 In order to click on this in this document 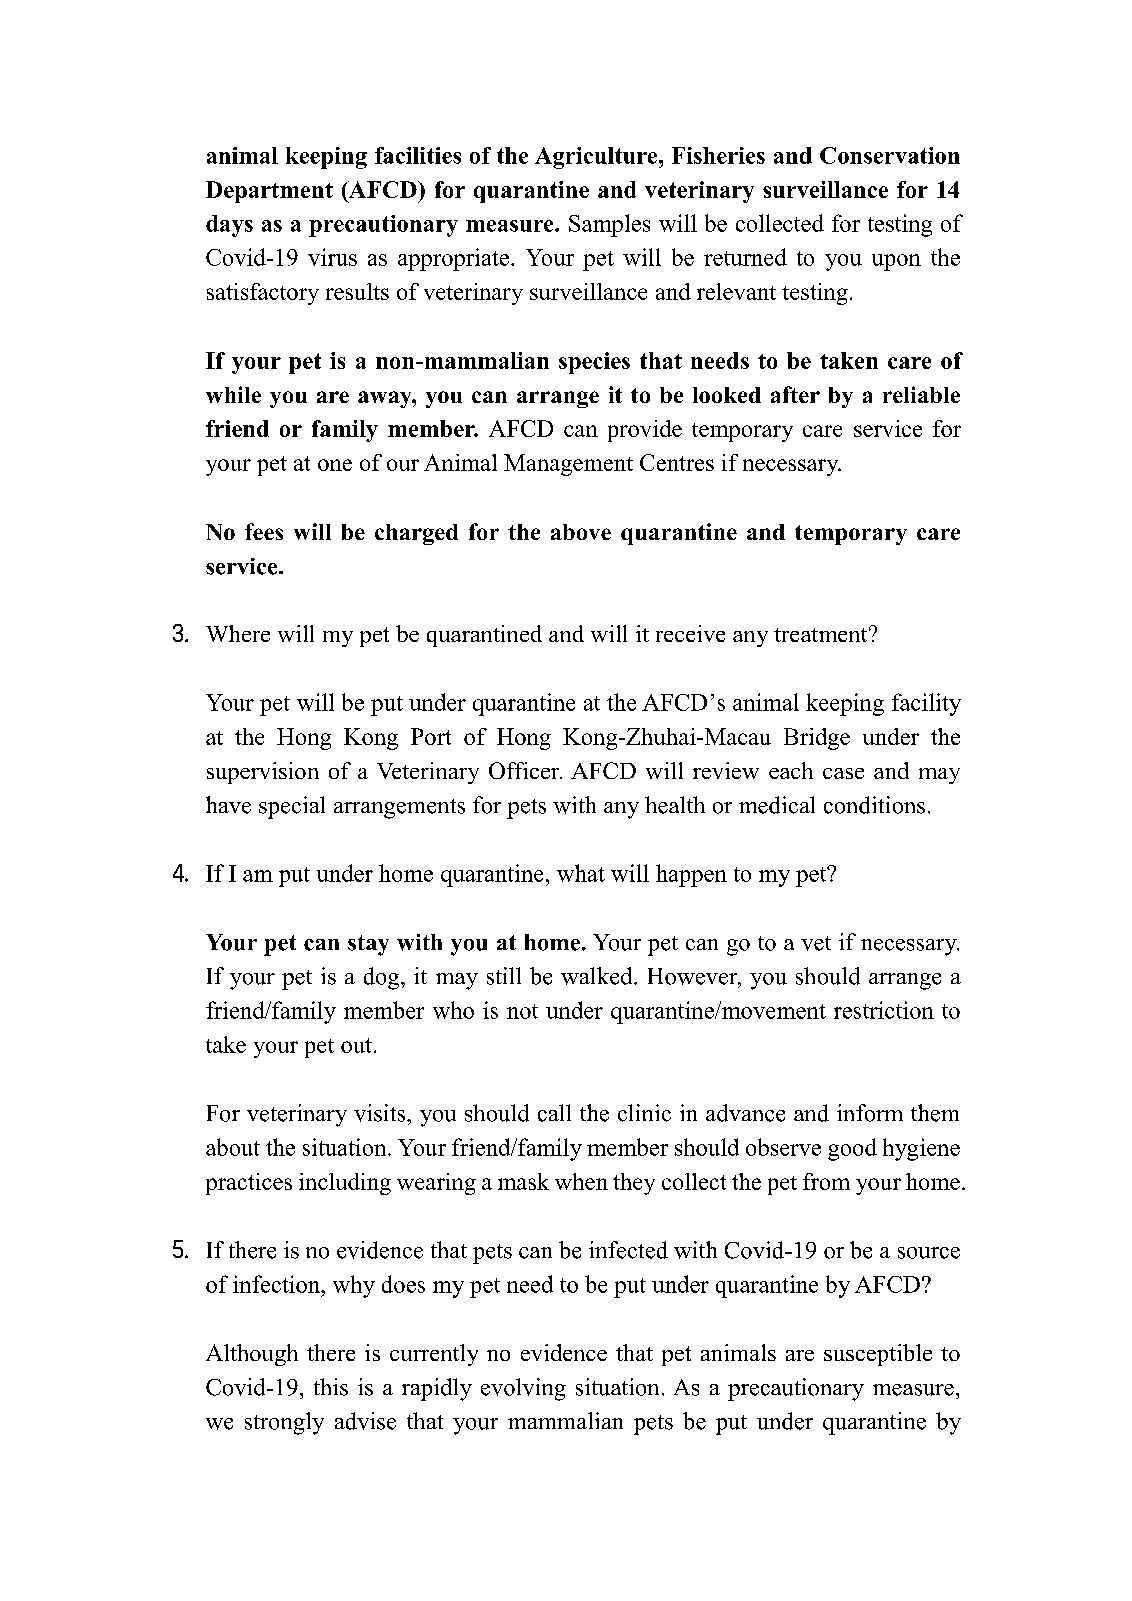, I will do `click(331, 1387)`.
